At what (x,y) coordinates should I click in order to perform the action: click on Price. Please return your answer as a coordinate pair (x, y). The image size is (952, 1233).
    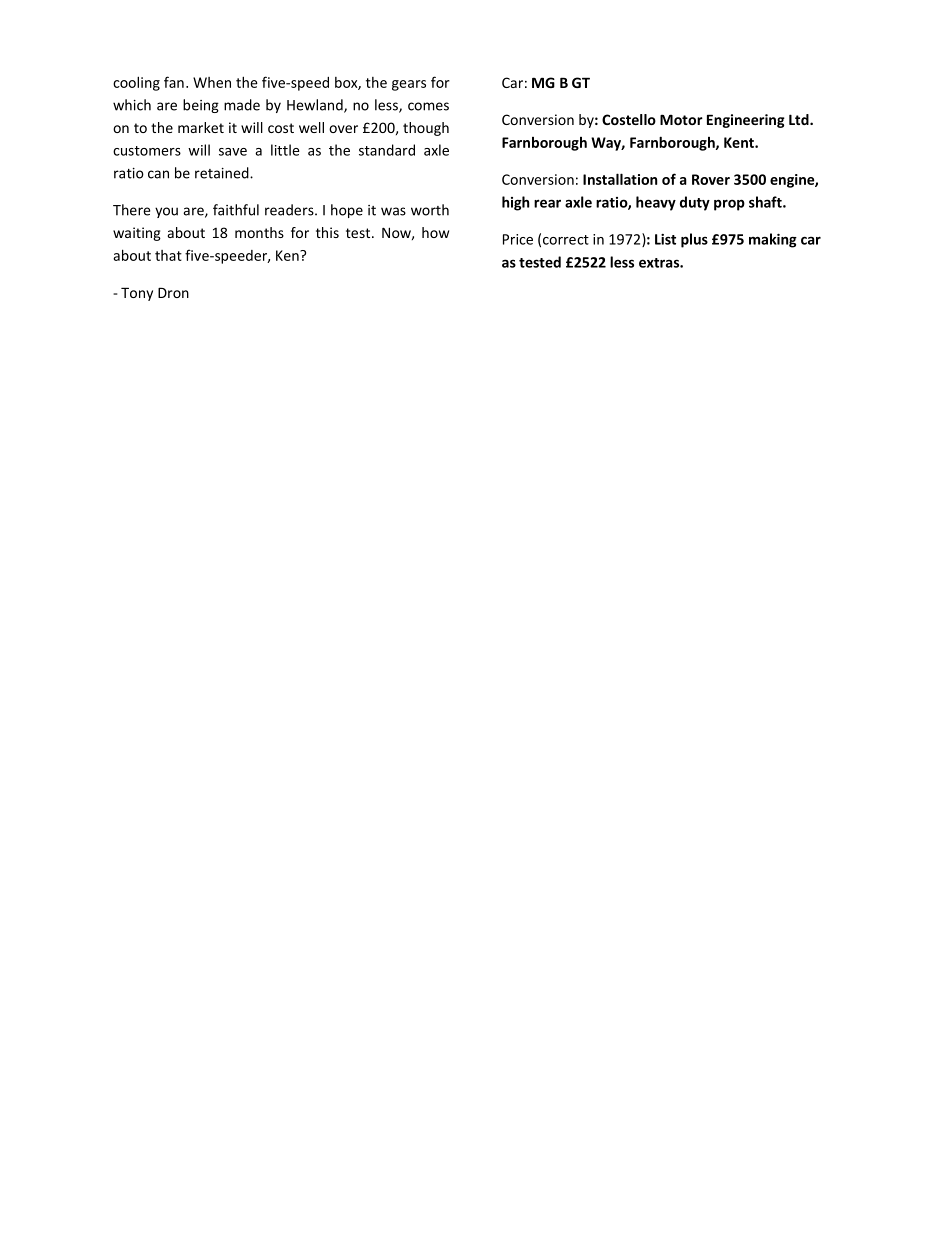
    Looking at the image, I should click on (518, 239).
